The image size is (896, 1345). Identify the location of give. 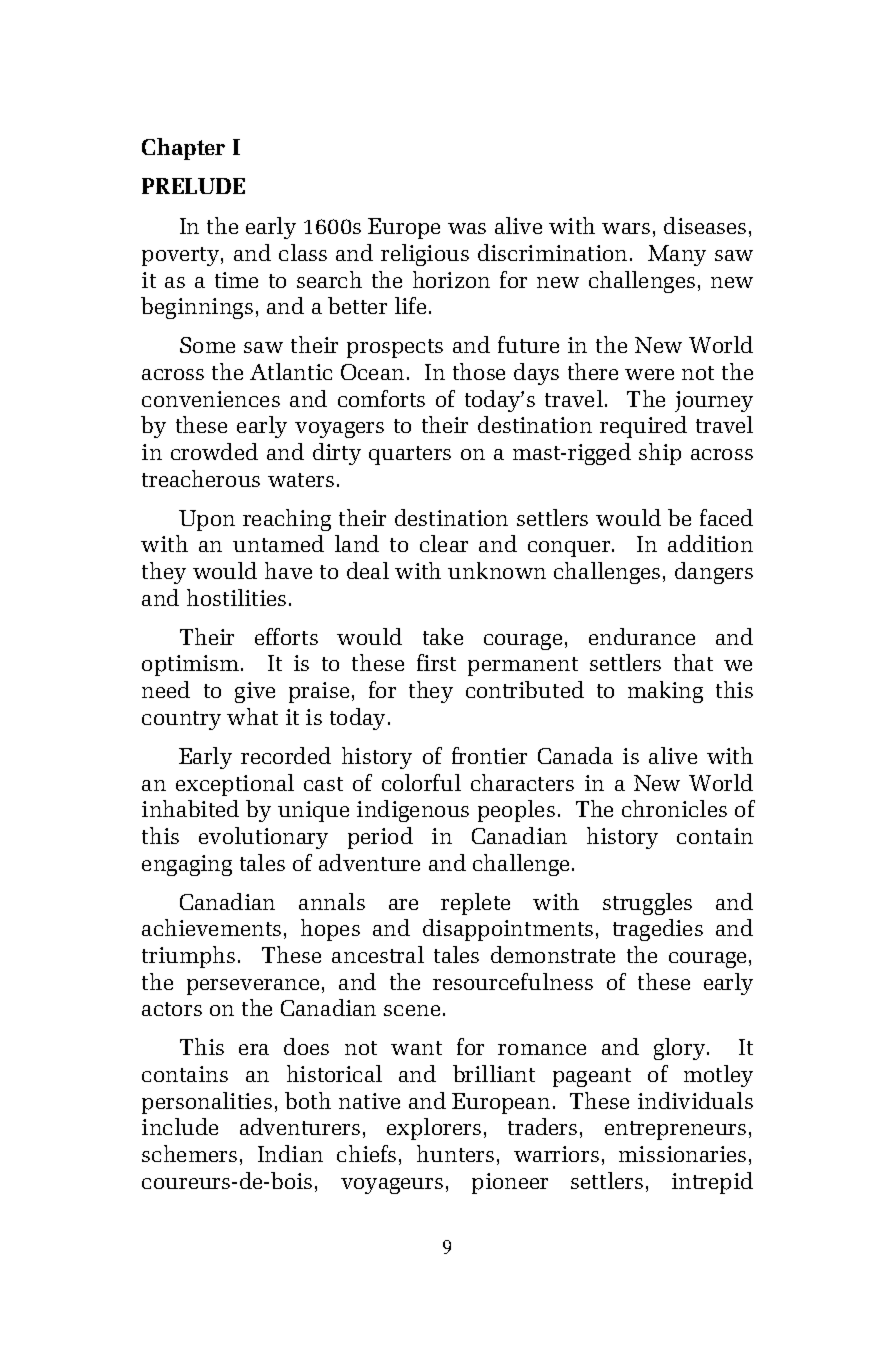
(255, 692).
